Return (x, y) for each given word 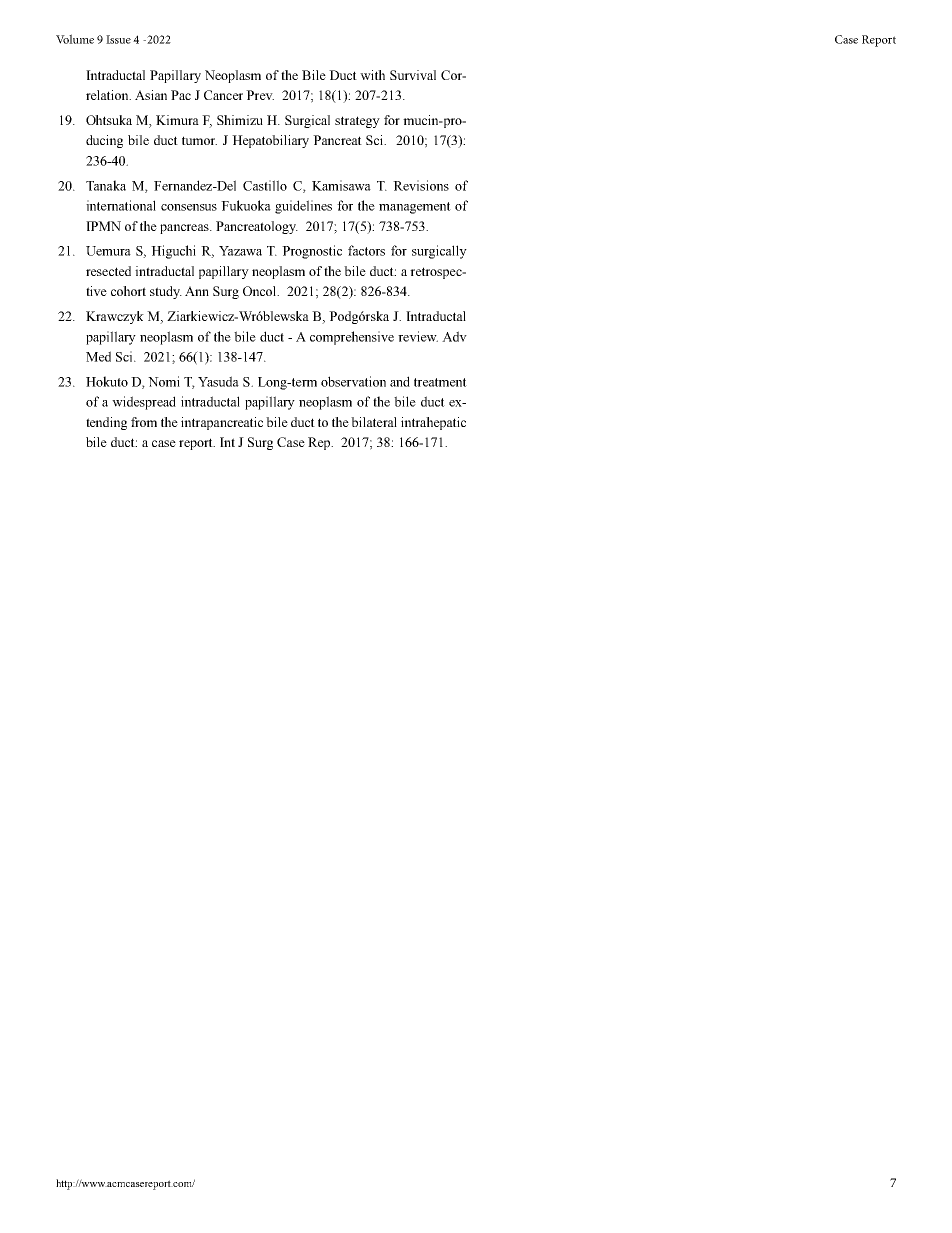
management (415, 208)
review (418, 336)
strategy (357, 122)
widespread (144, 403)
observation (353, 381)
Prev (260, 95)
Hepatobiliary (270, 141)
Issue (118, 39)
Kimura (177, 120)
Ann (197, 291)
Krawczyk (115, 317)
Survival (413, 75)
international (121, 205)
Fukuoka (246, 205)
